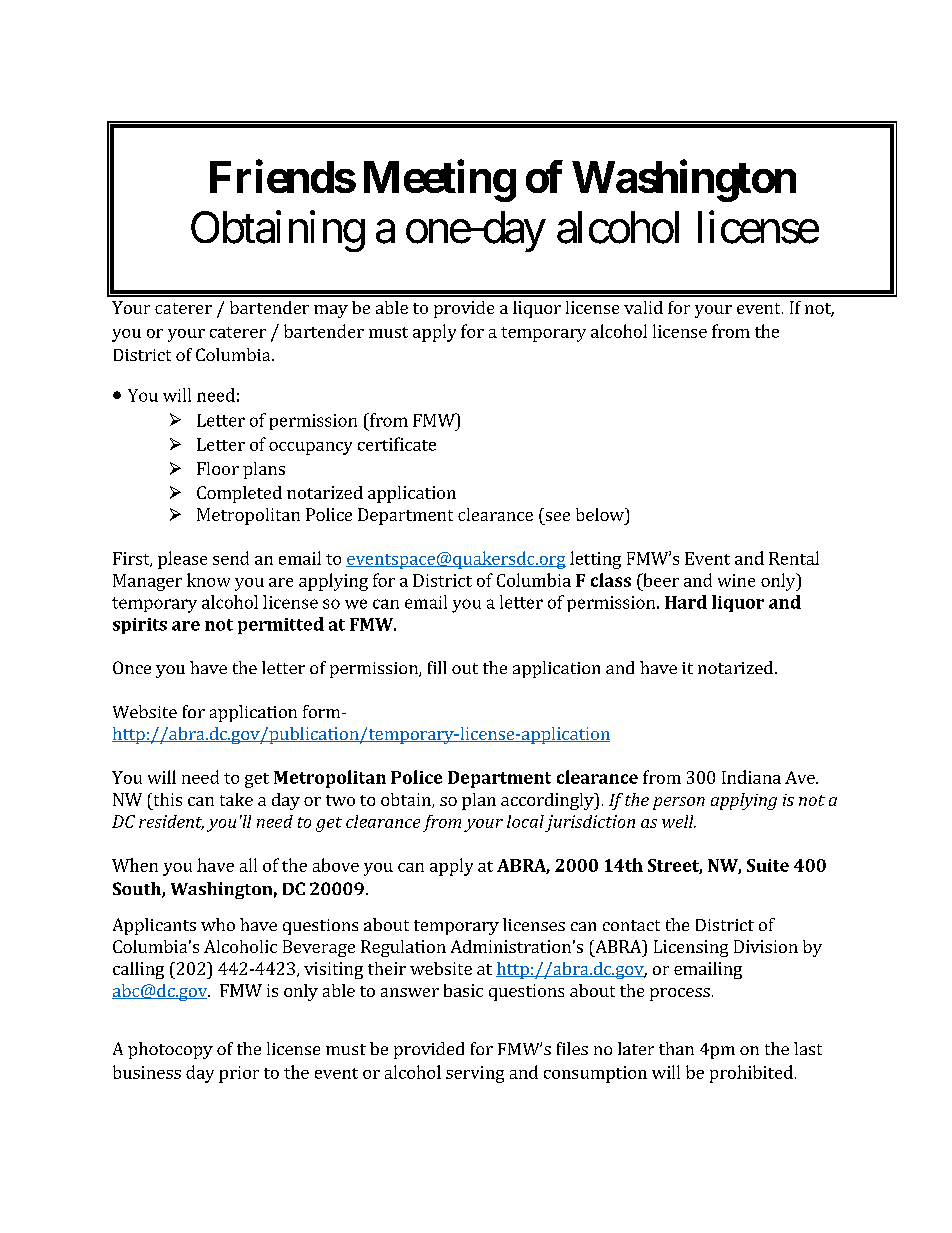 This page has width=952, height=1233. I want to click on When, so click(135, 865).
